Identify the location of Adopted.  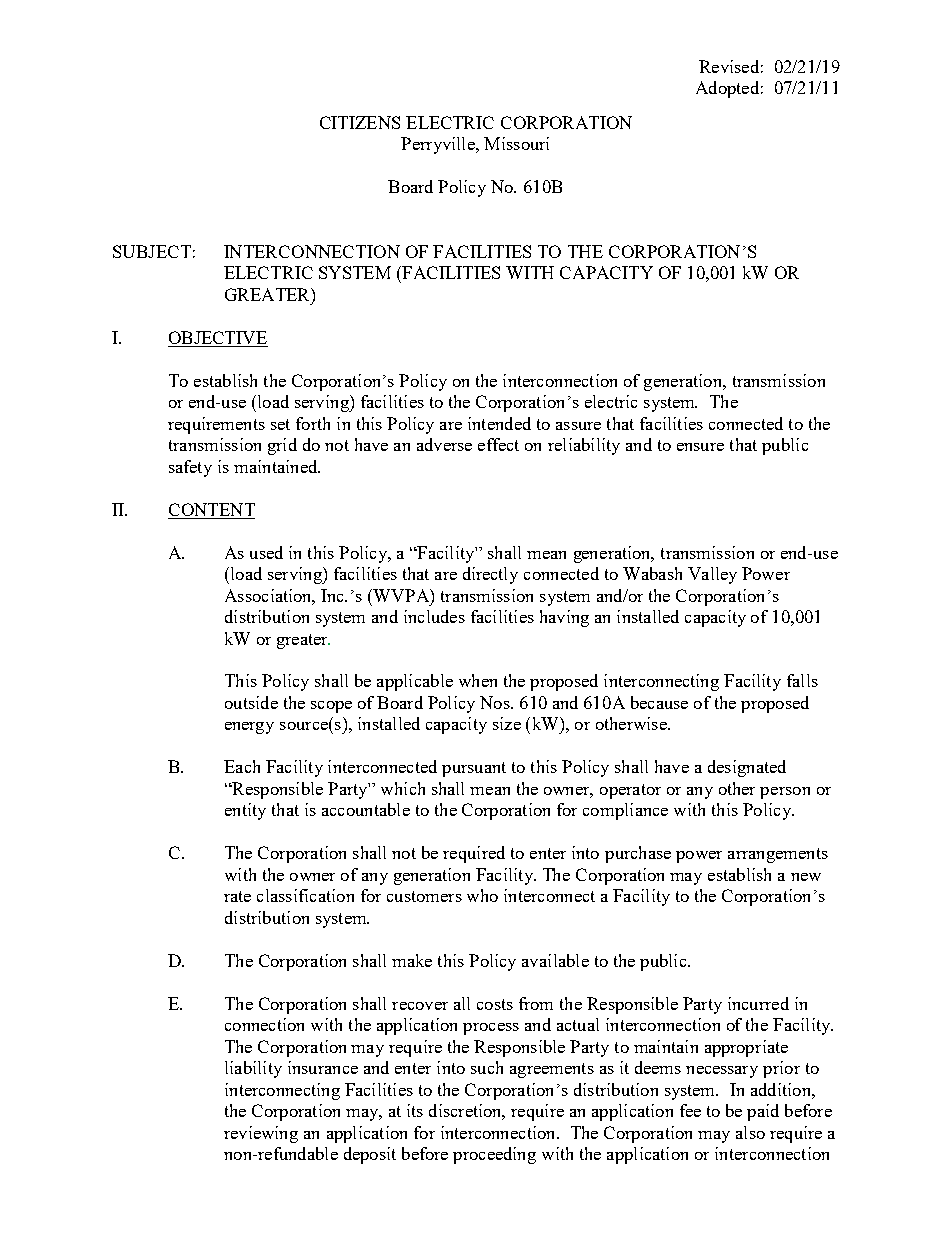
(727, 89).
